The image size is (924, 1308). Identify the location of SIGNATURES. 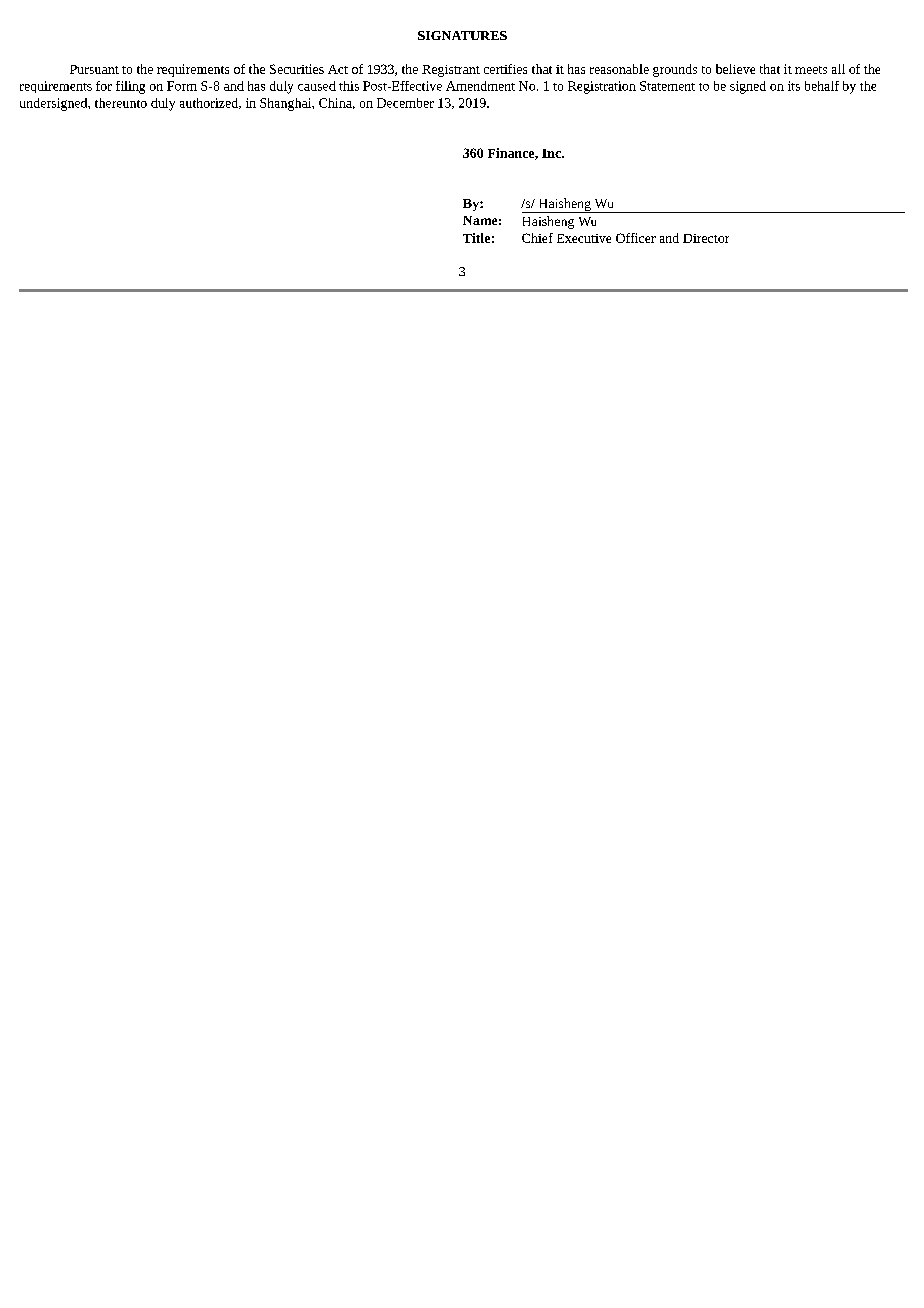
(462, 35).
